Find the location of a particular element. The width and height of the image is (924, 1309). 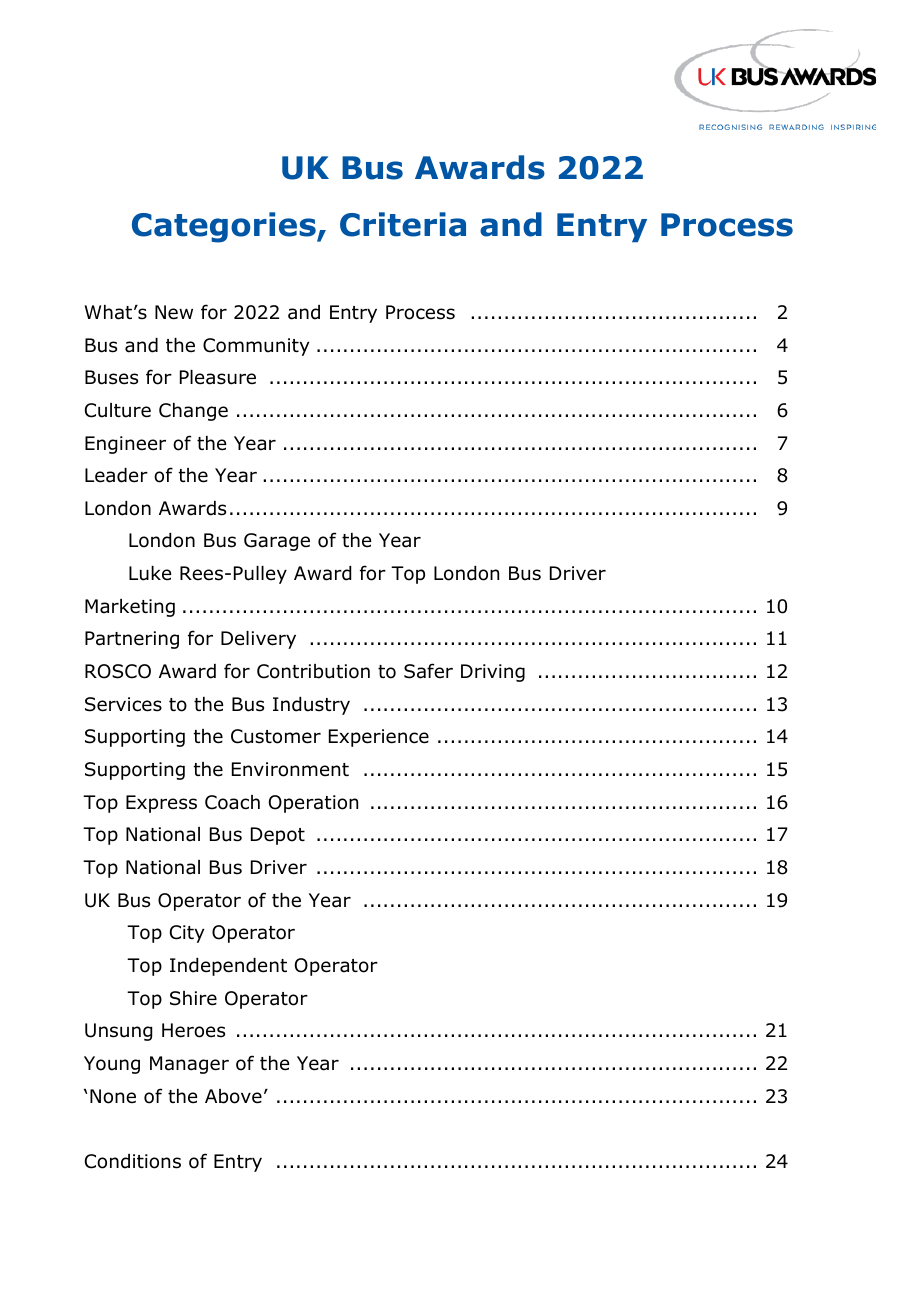

Experience is located at coordinates (379, 738).
